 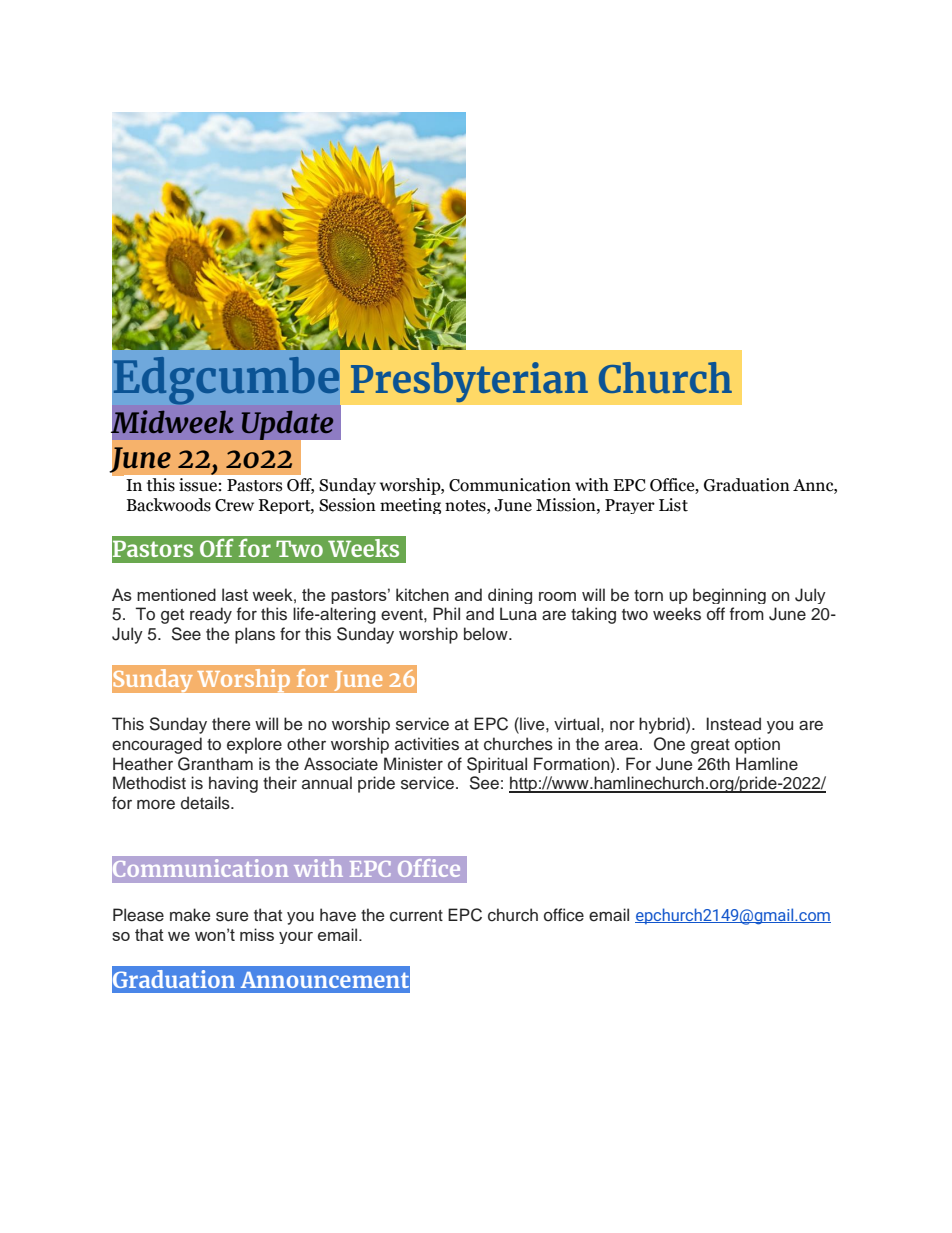 I want to click on current, so click(x=416, y=916).
